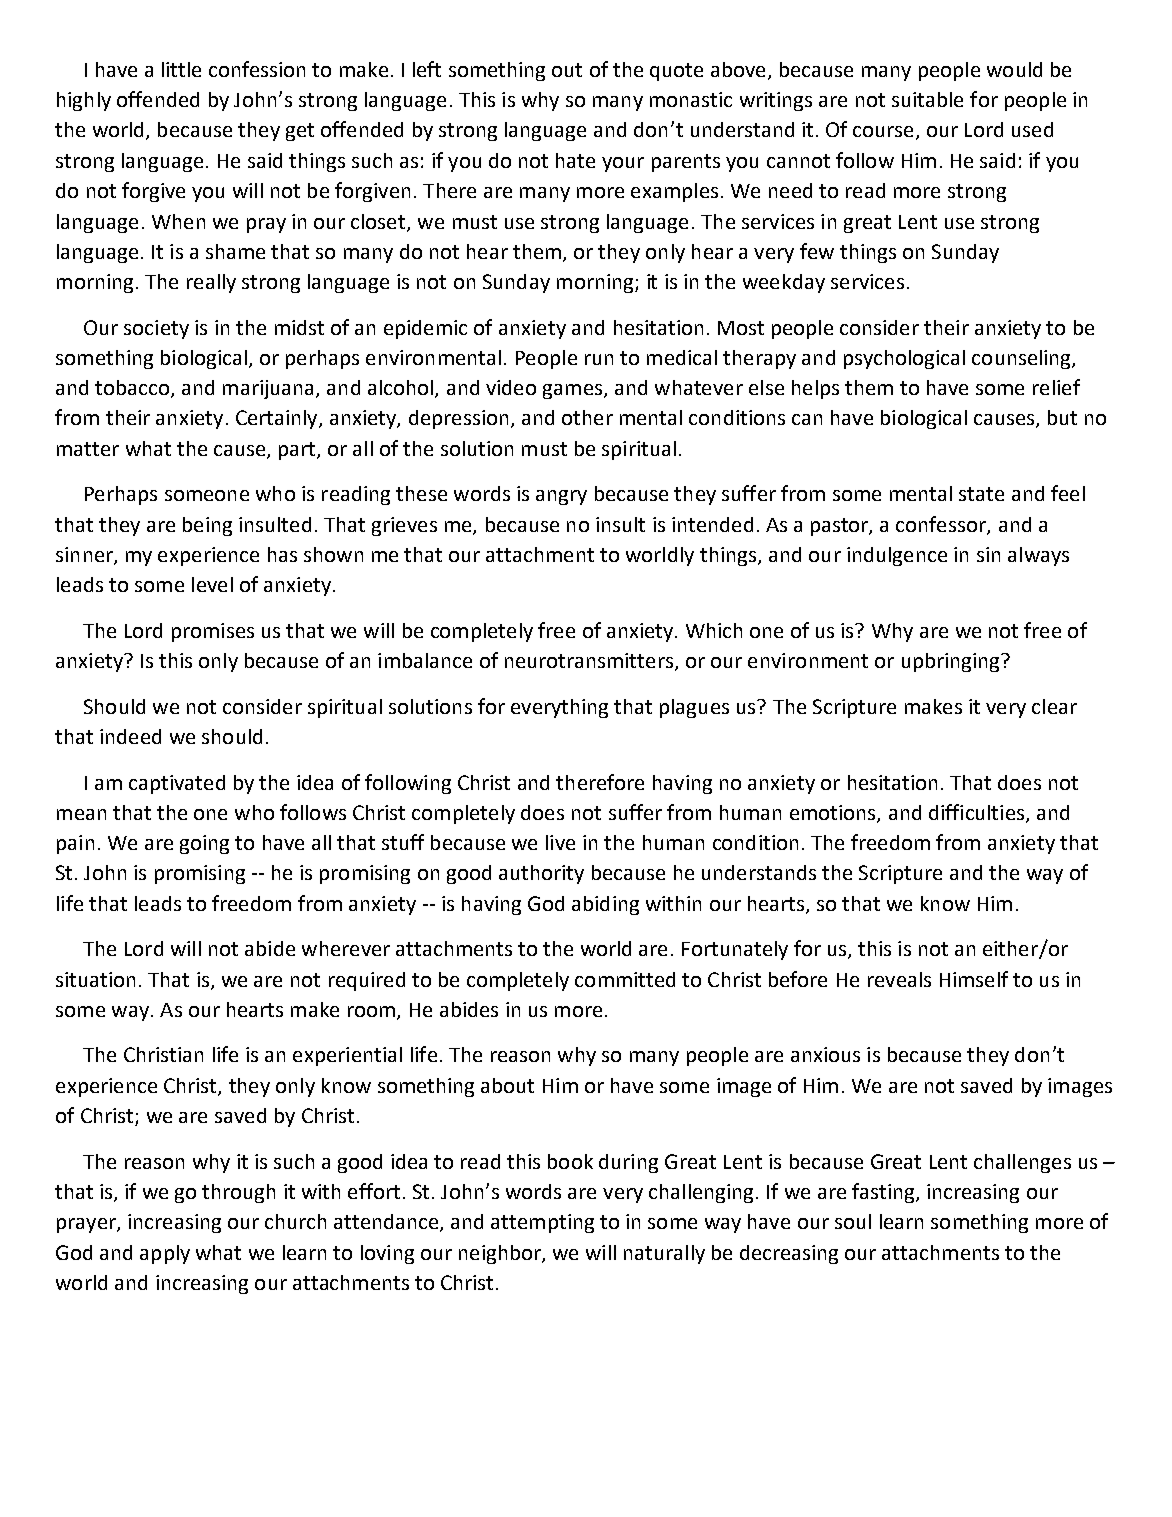 This screenshot has height=1517, width=1172. What do you see at coordinates (181, 69) in the screenshot?
I see `little` at bounding box center [181, 69].
